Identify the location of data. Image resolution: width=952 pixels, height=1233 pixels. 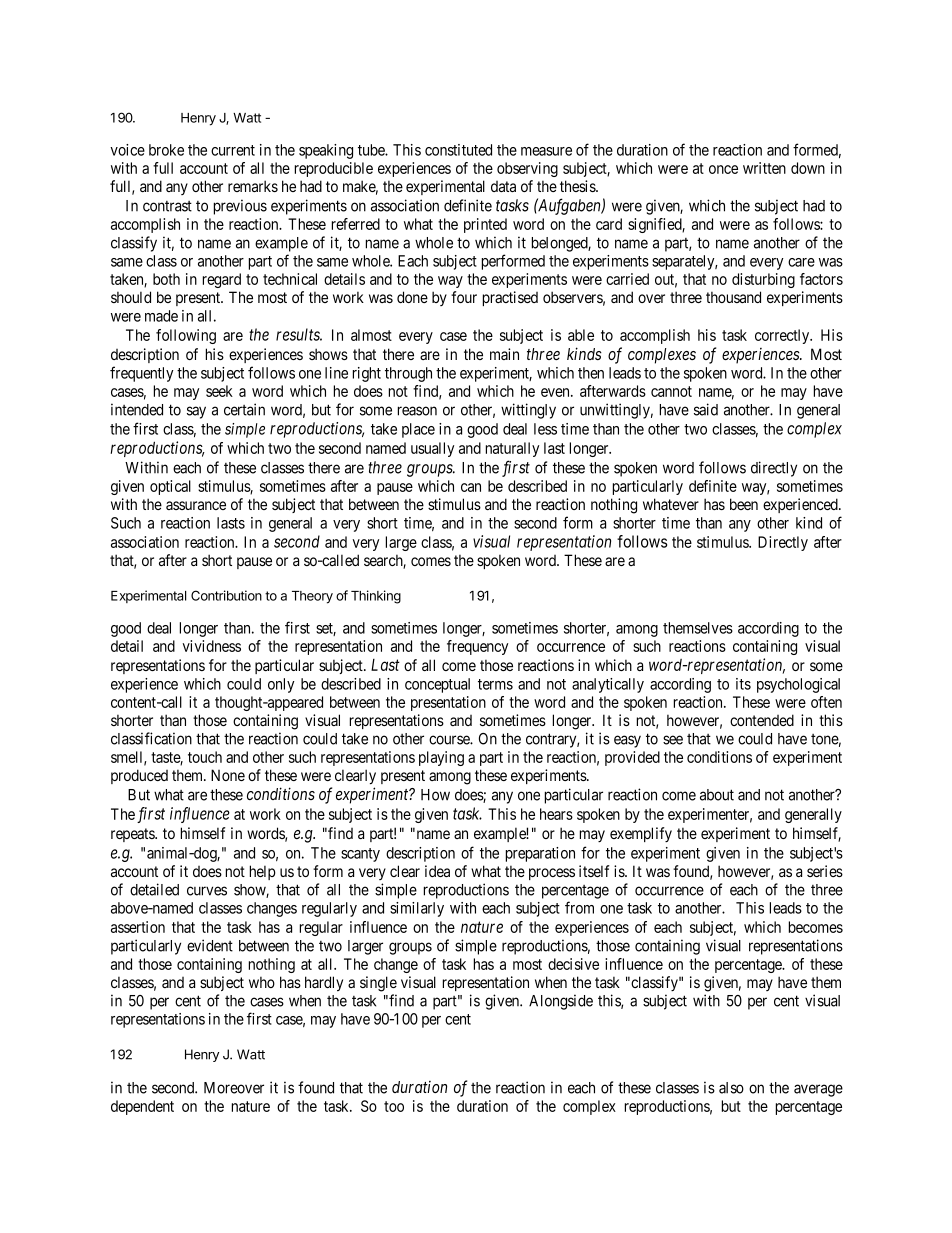
(503, 186).
